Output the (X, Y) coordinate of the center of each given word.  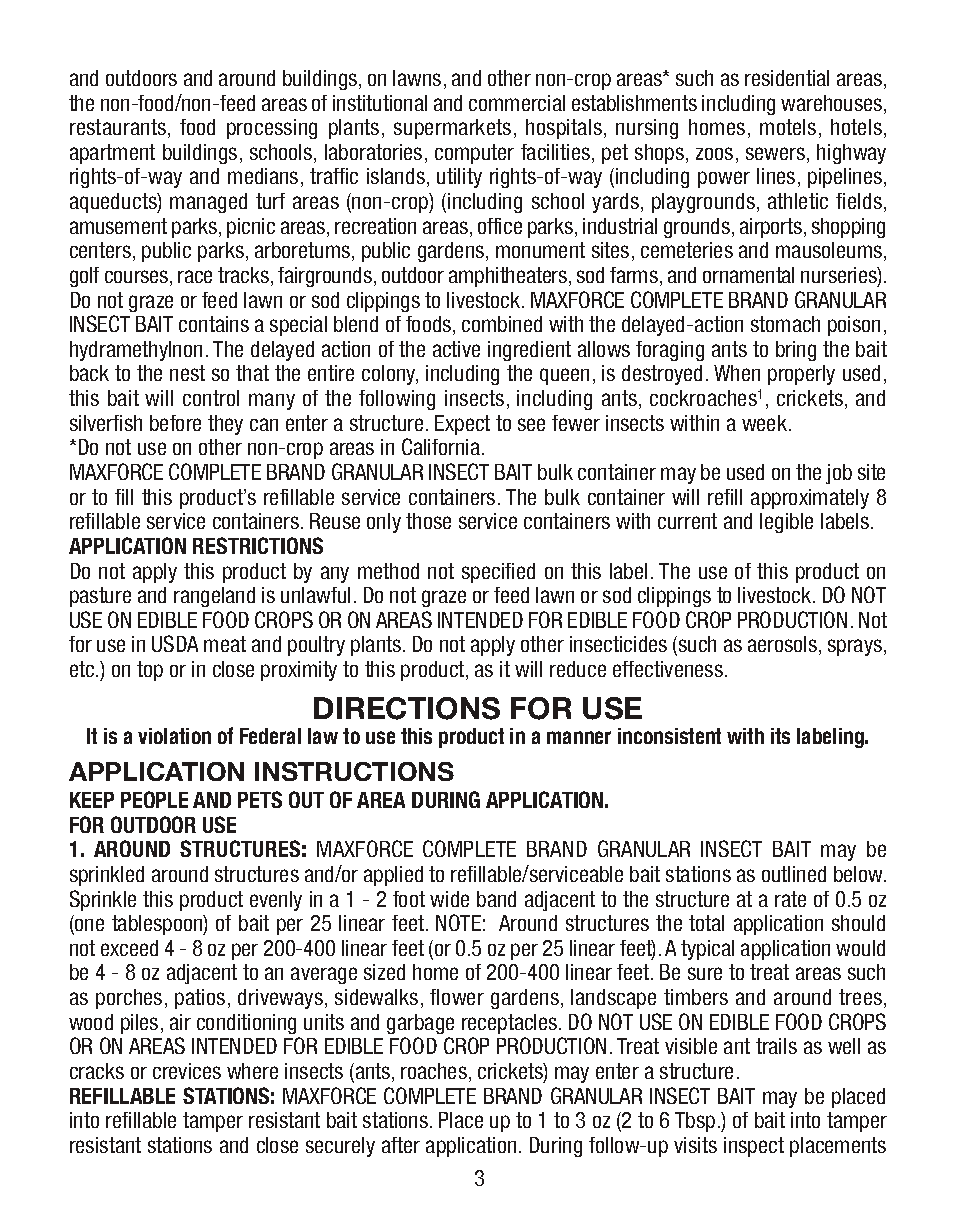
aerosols (784, 645)
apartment (112, 154)
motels (788, 127)
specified (498, 573)
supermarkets (452, 129)
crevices (187, 1071)
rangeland (214, 597)
